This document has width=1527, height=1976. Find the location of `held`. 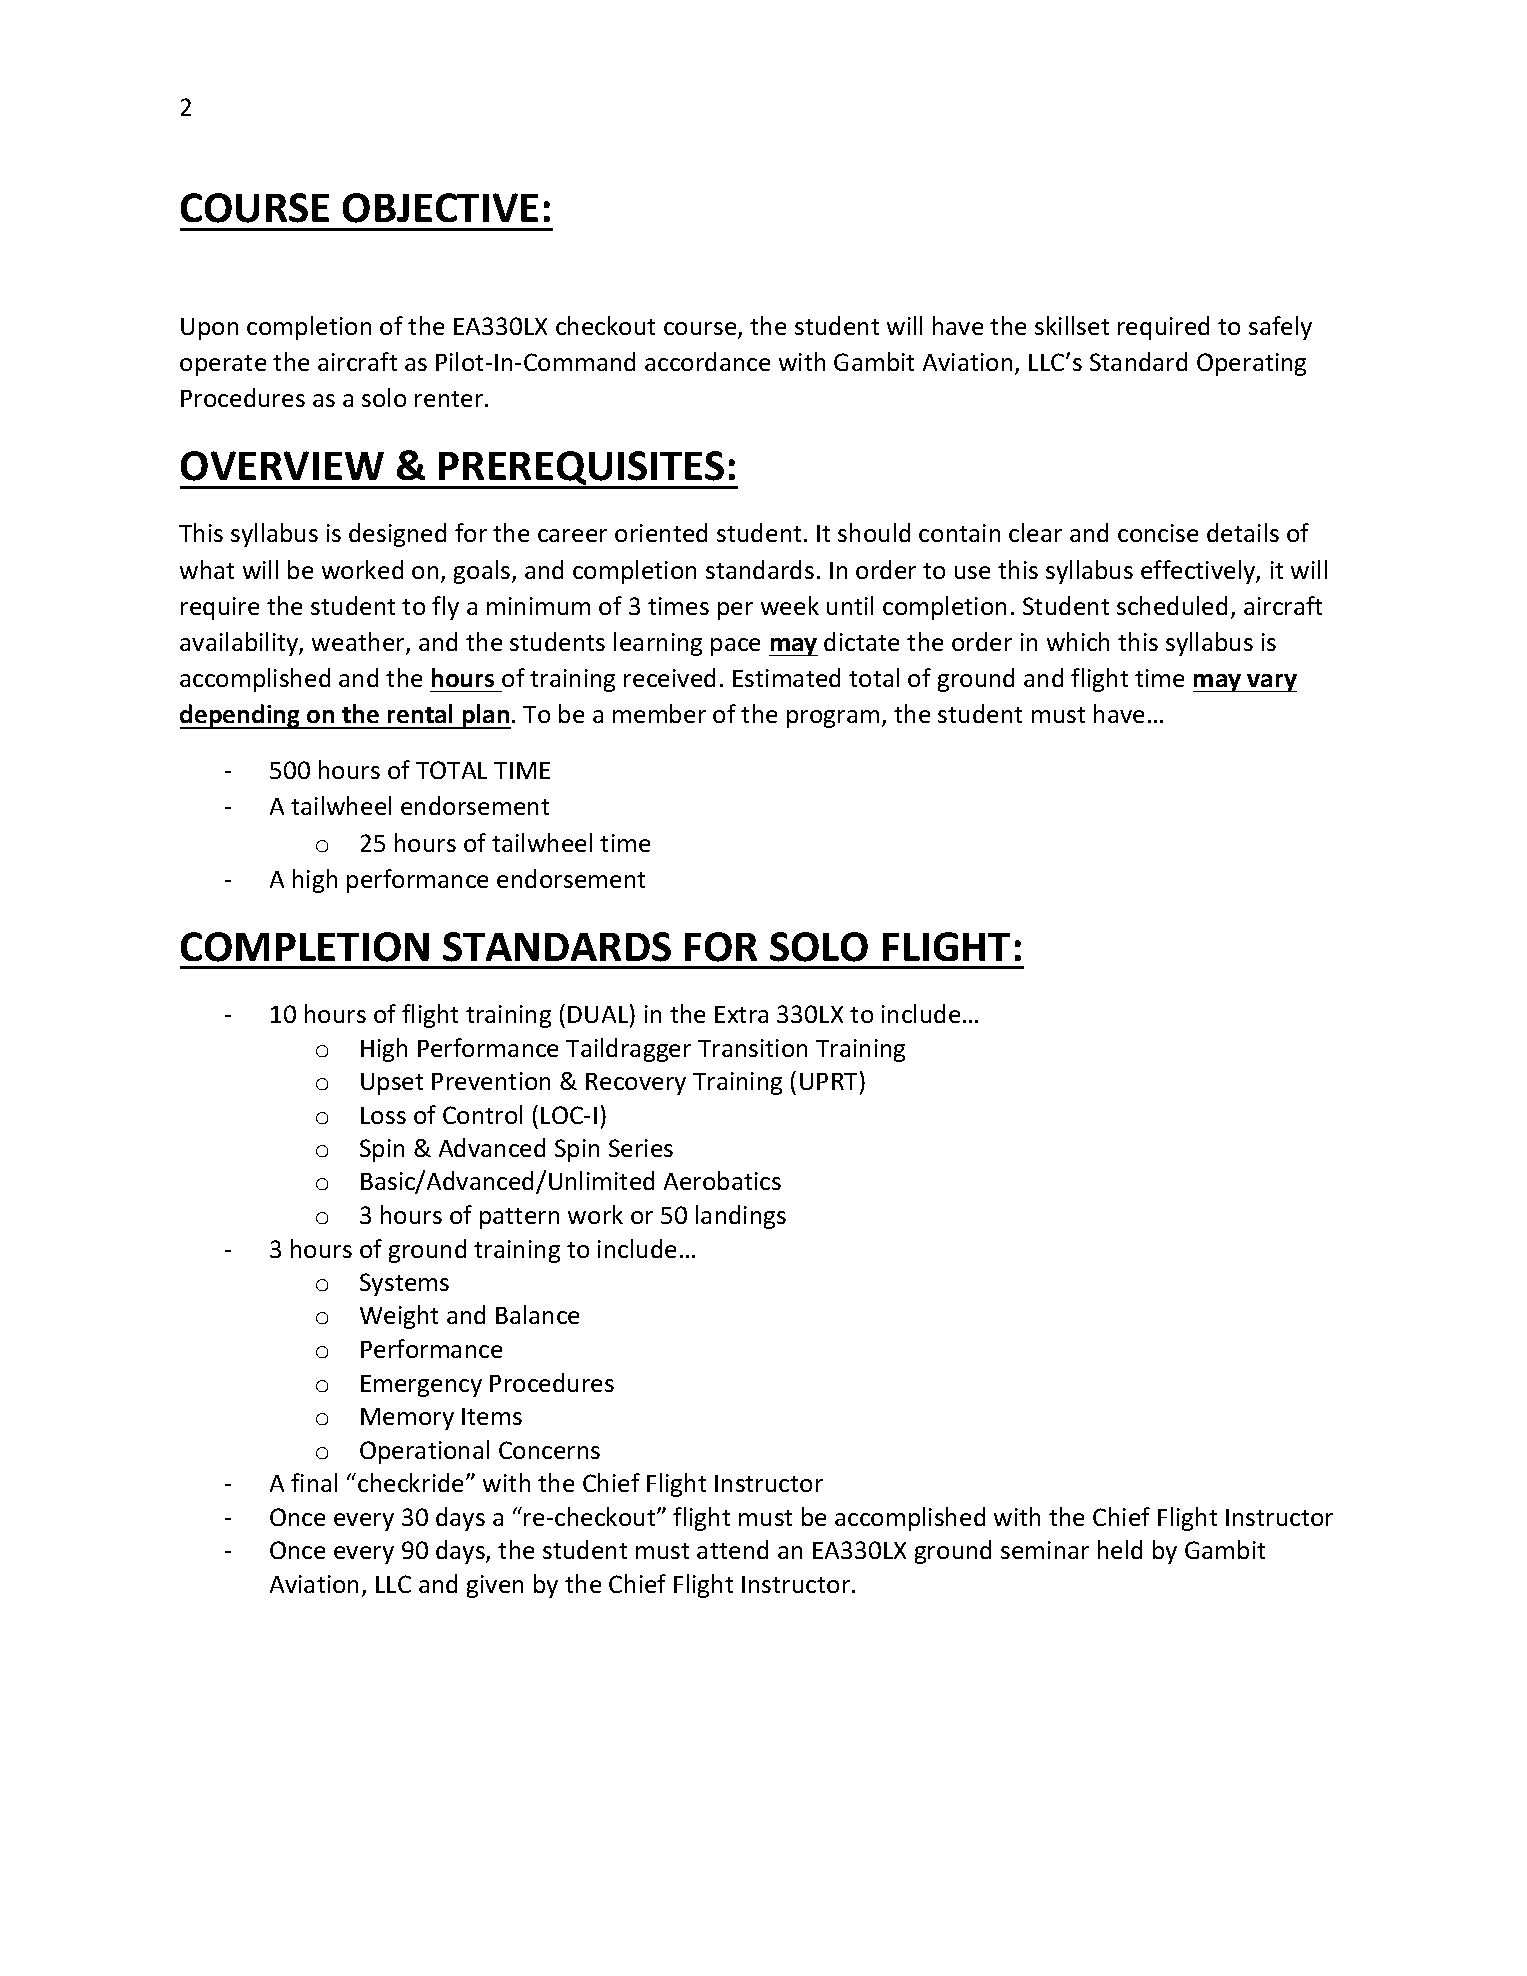

held is located at coordinates (1120, 1549).
